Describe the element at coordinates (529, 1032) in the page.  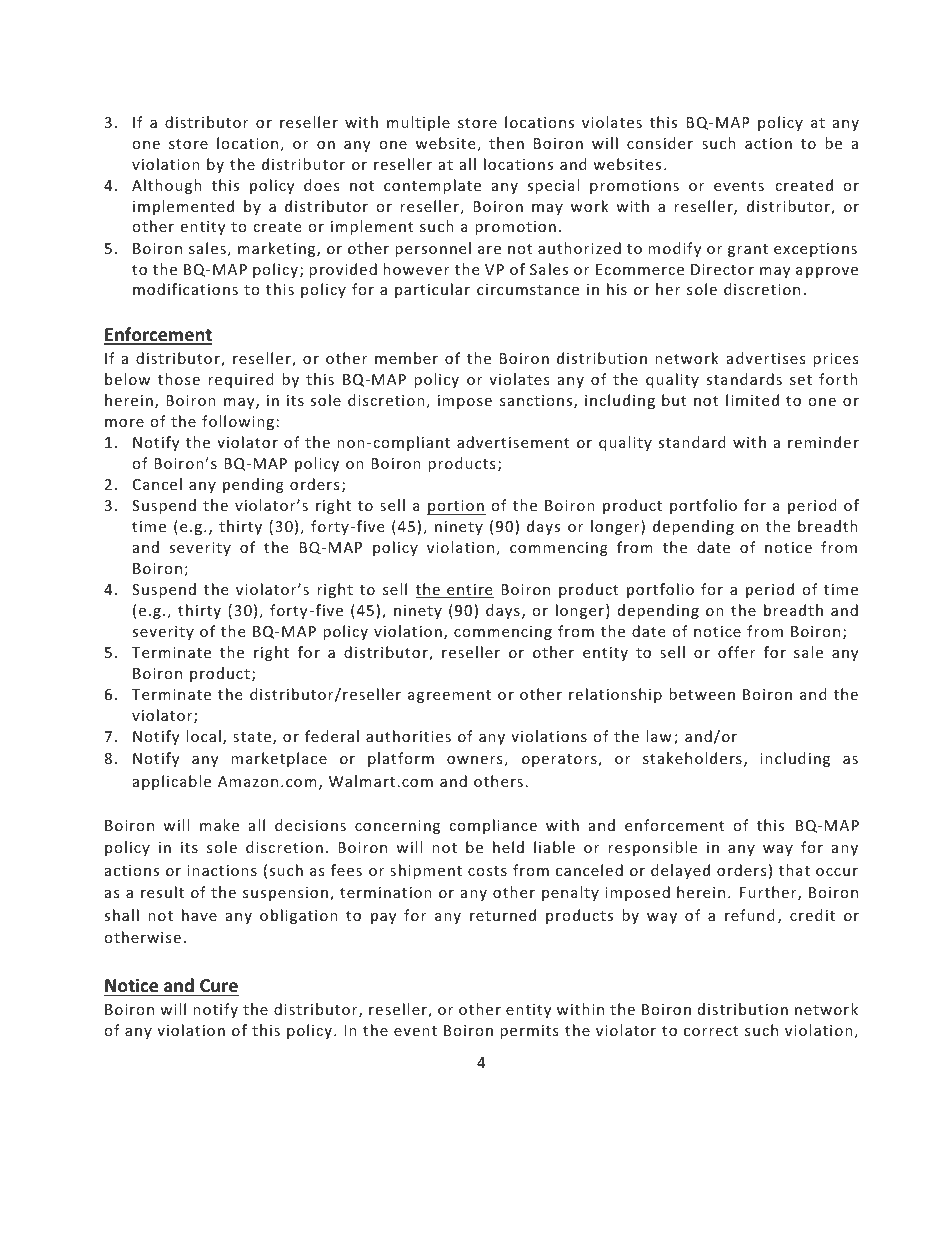
I see `permits` at that location.
